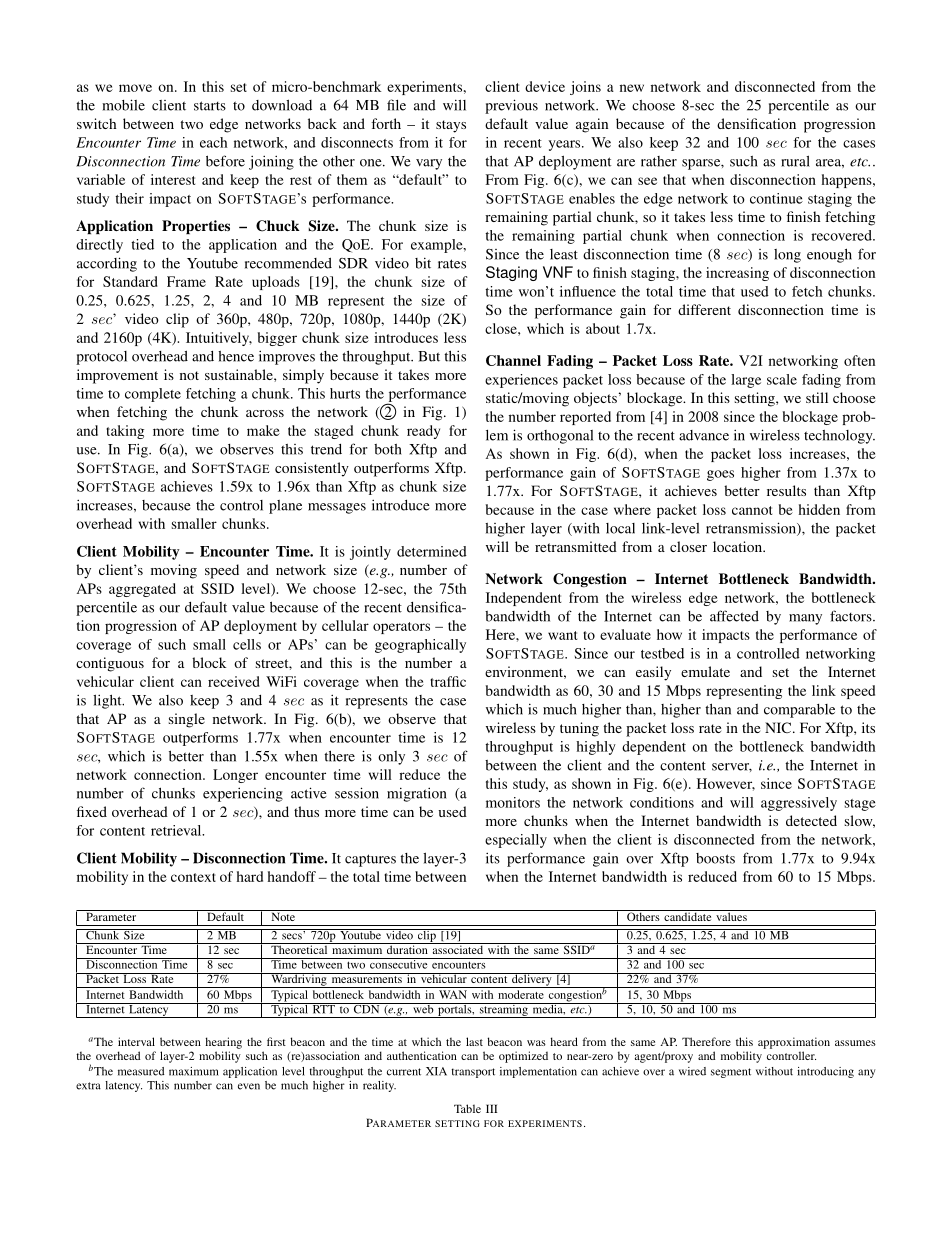 This screenshot has width=952, height=1233. Describe the element at coordinates (141, 1071) in the screenshot. I see `measured` at that location.
